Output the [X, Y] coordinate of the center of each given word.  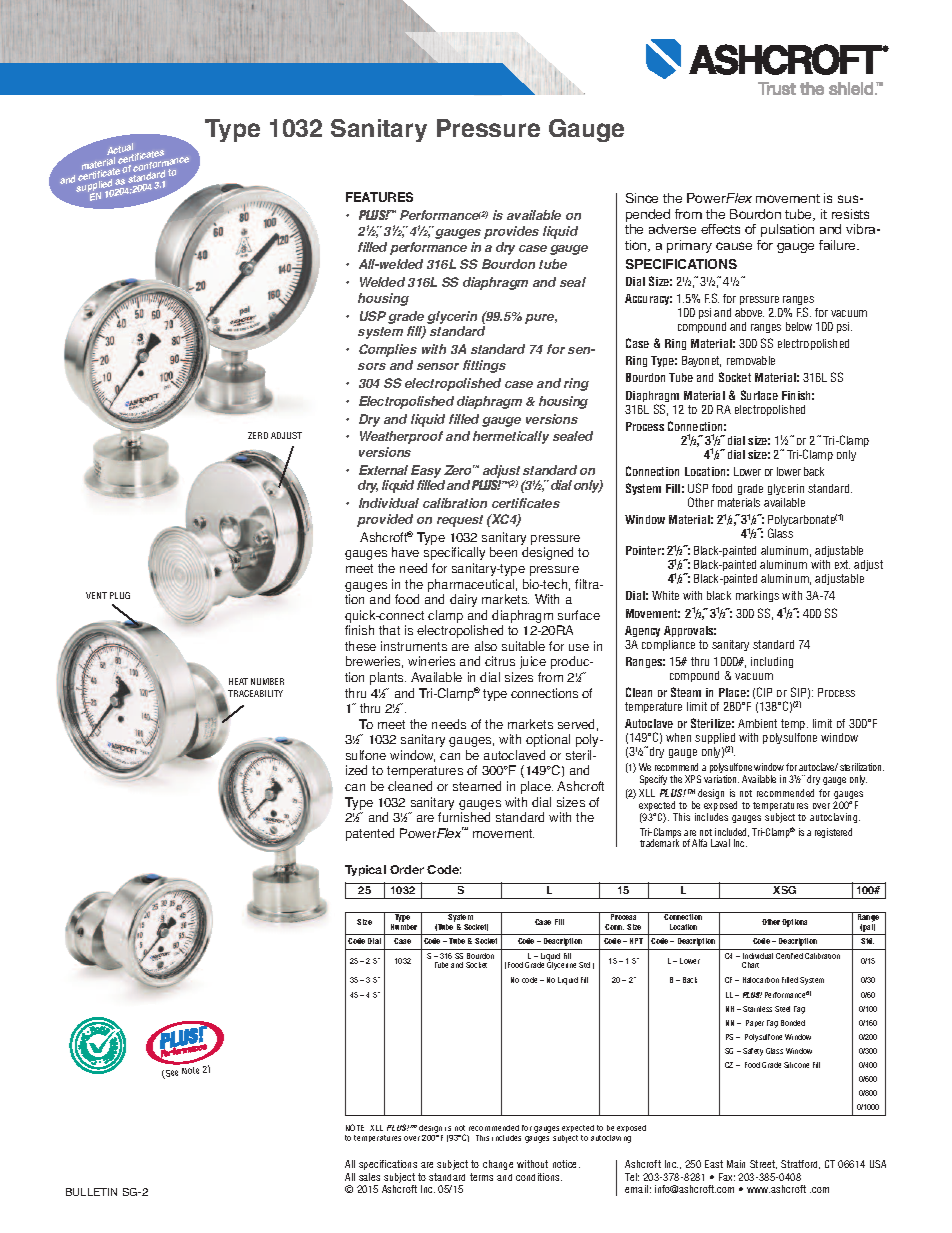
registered [833, 833]
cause [734, 246]
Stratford [800, 1164]
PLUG [120, 595]
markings [757, 596]
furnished [464, 817]
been [503, 552]
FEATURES [379, 197]
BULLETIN [91, 1192]
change [498, 1165]
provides [511, 232]
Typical [365, 870]
